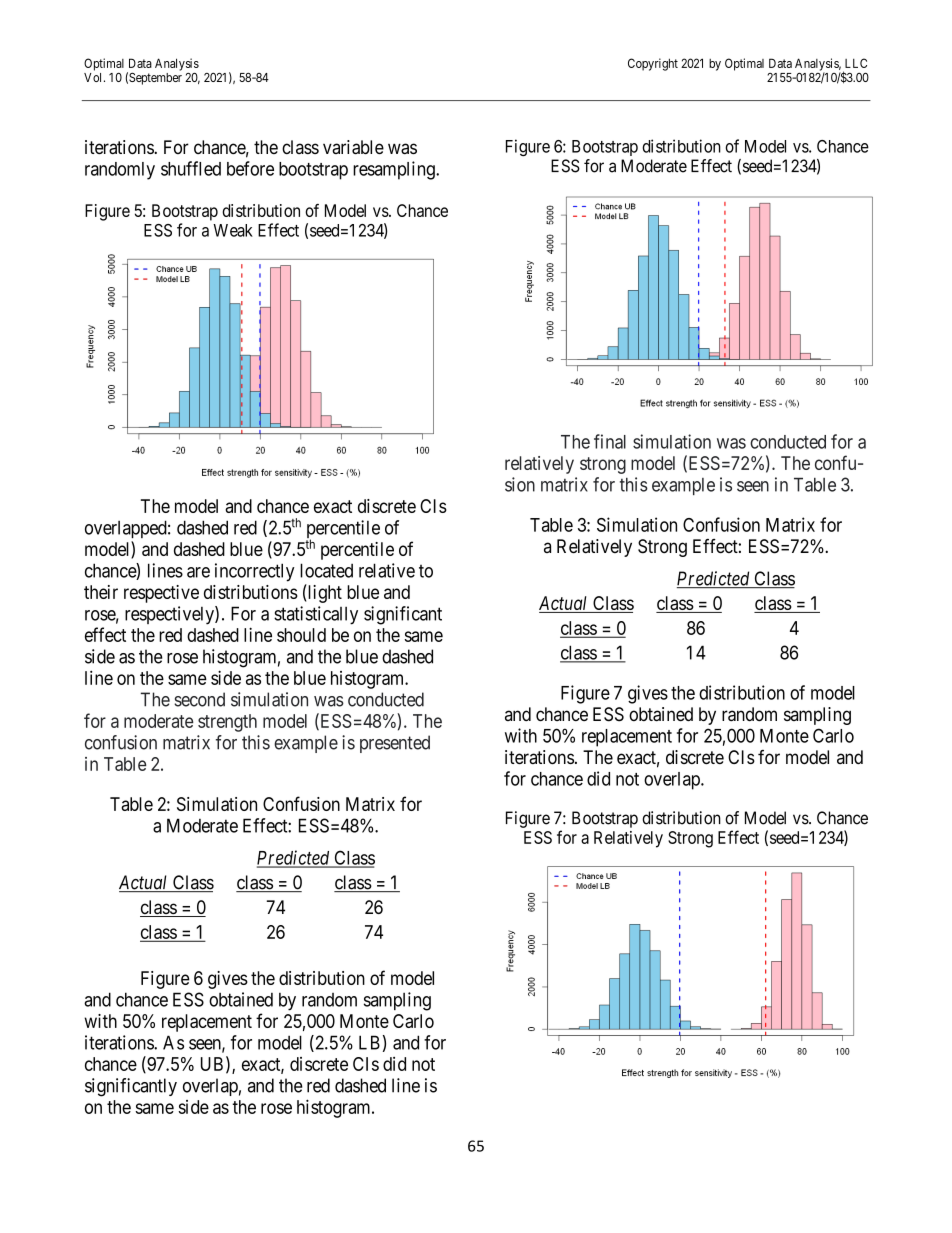  What do you see at coordinates (653, 64) in the screenshot?
I see `Copyright` at bounding box center [653, 64].
